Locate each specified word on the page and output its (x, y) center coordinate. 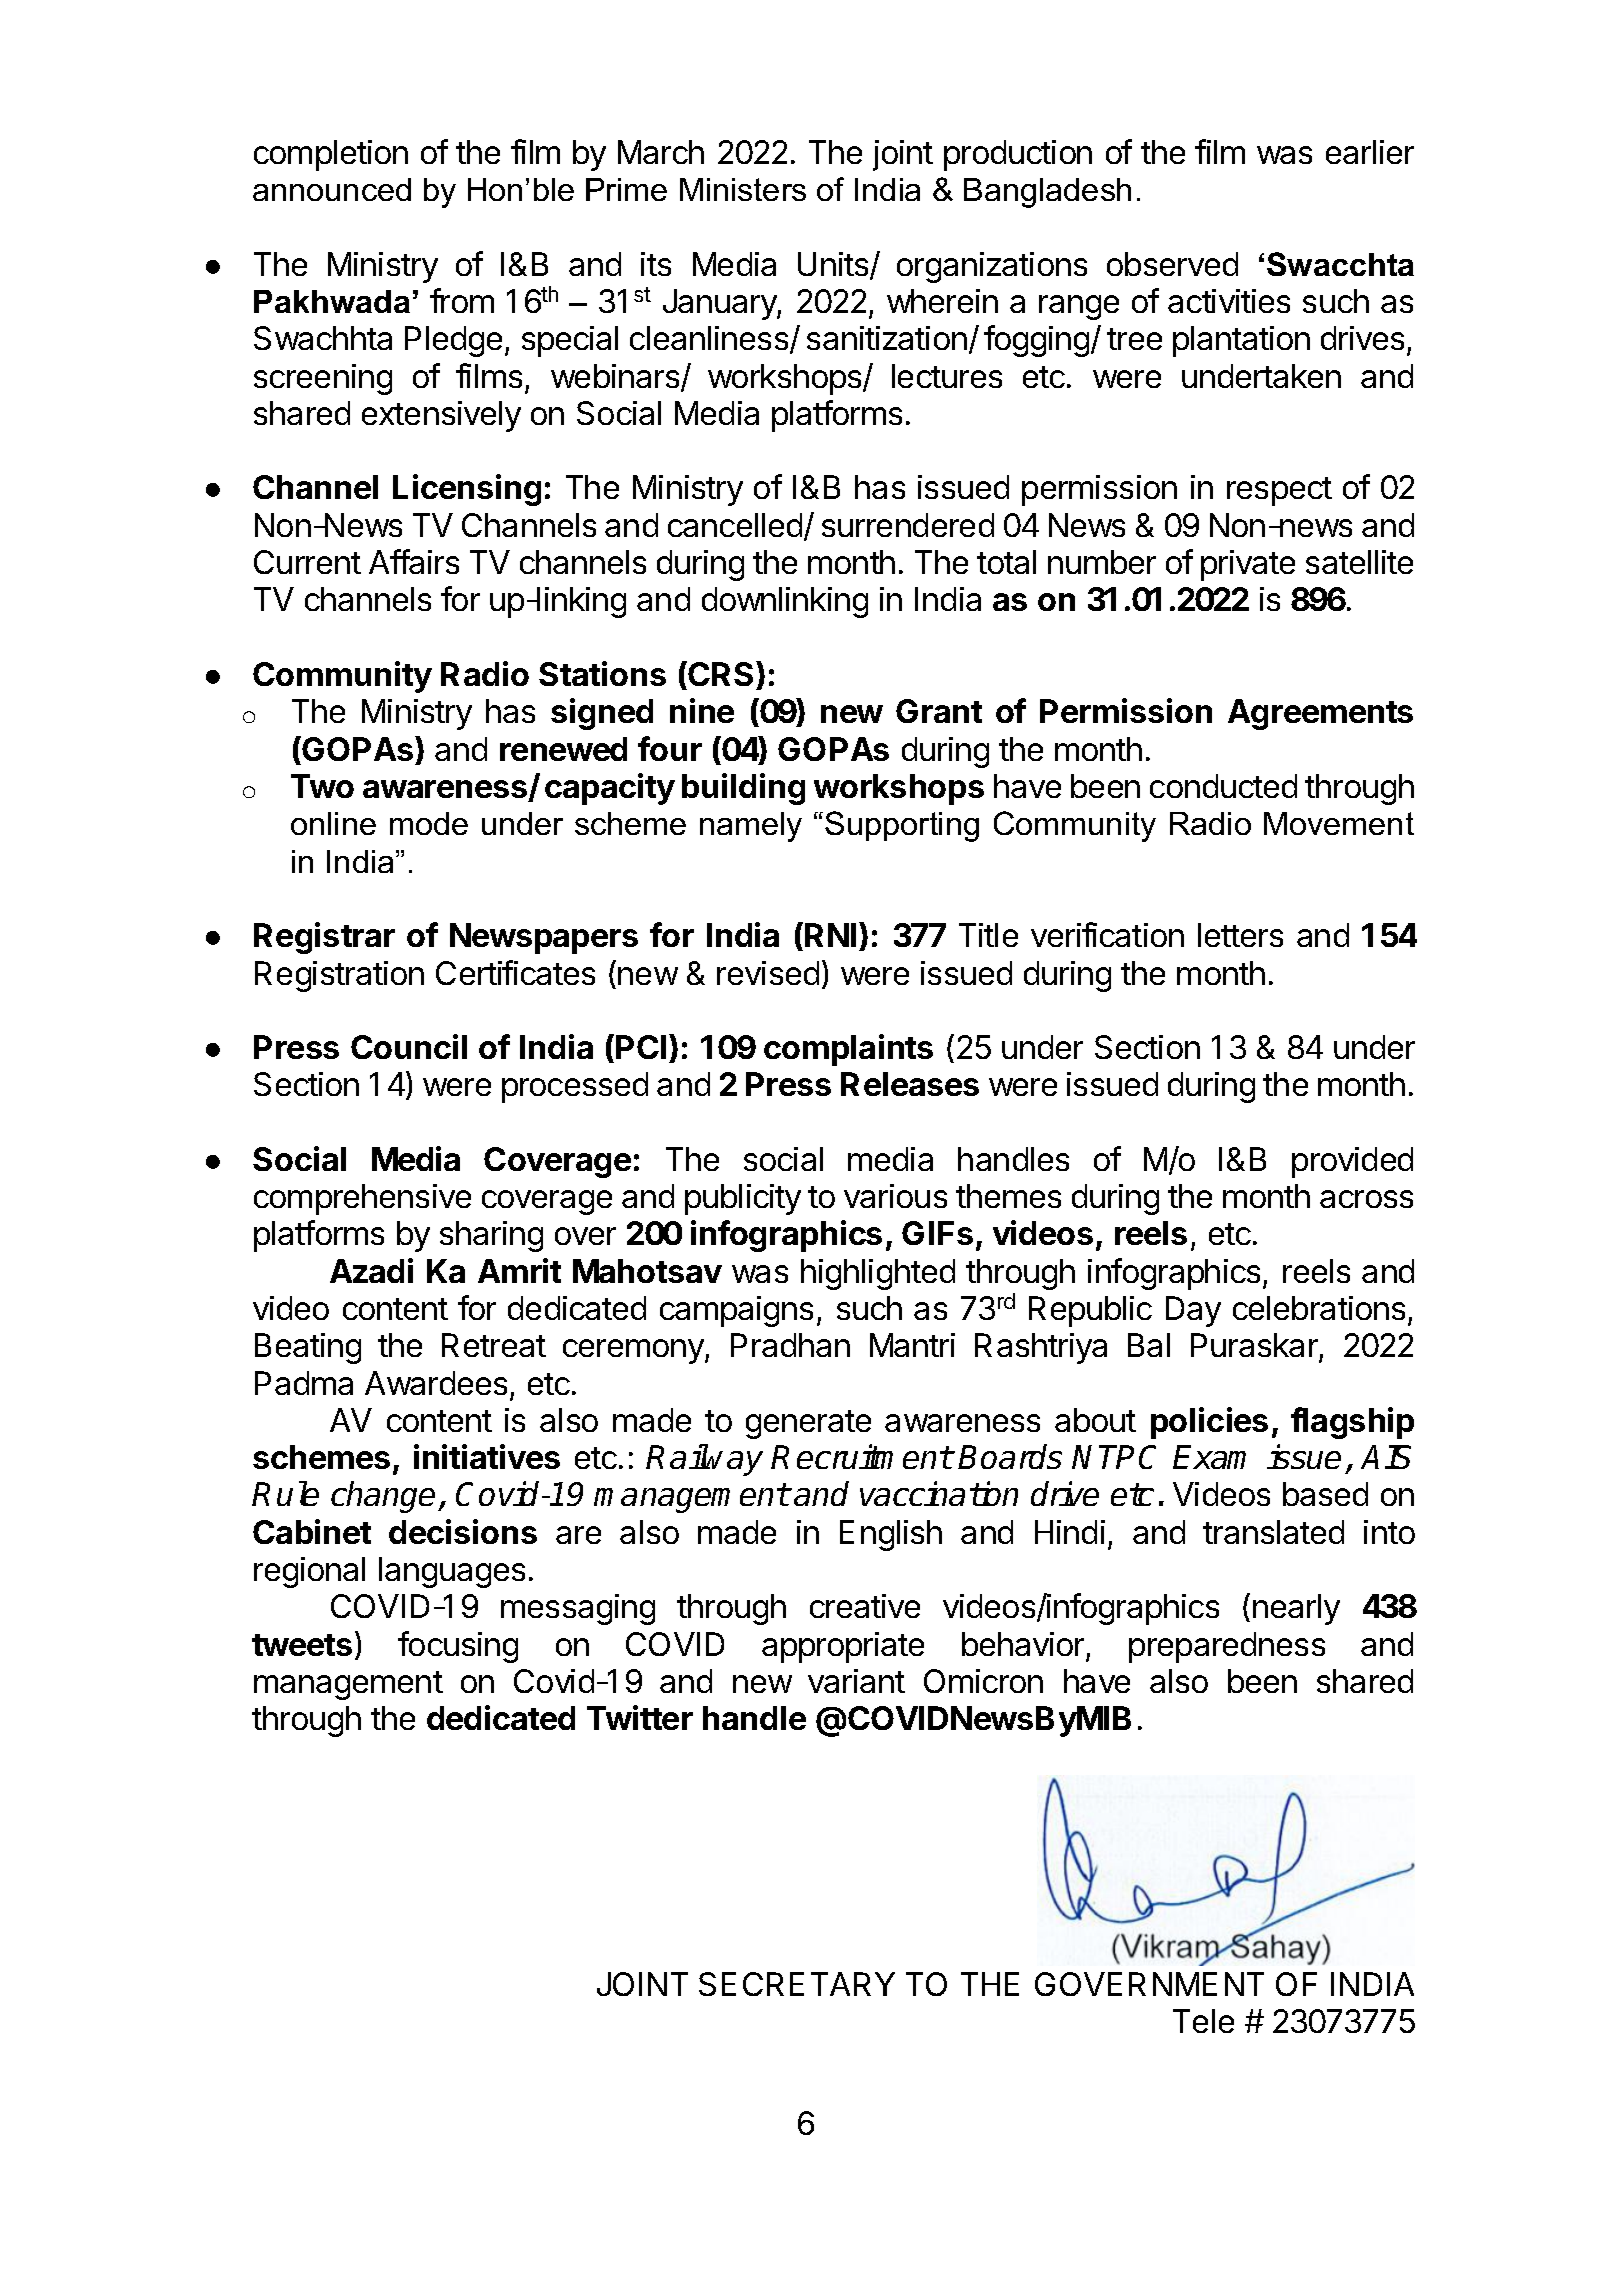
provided (1352, 1162)
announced (332, 189)
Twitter (640, 1717)
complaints (848, 1050)
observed (1172, 264)
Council (409, 1046)
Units (834, 265)
